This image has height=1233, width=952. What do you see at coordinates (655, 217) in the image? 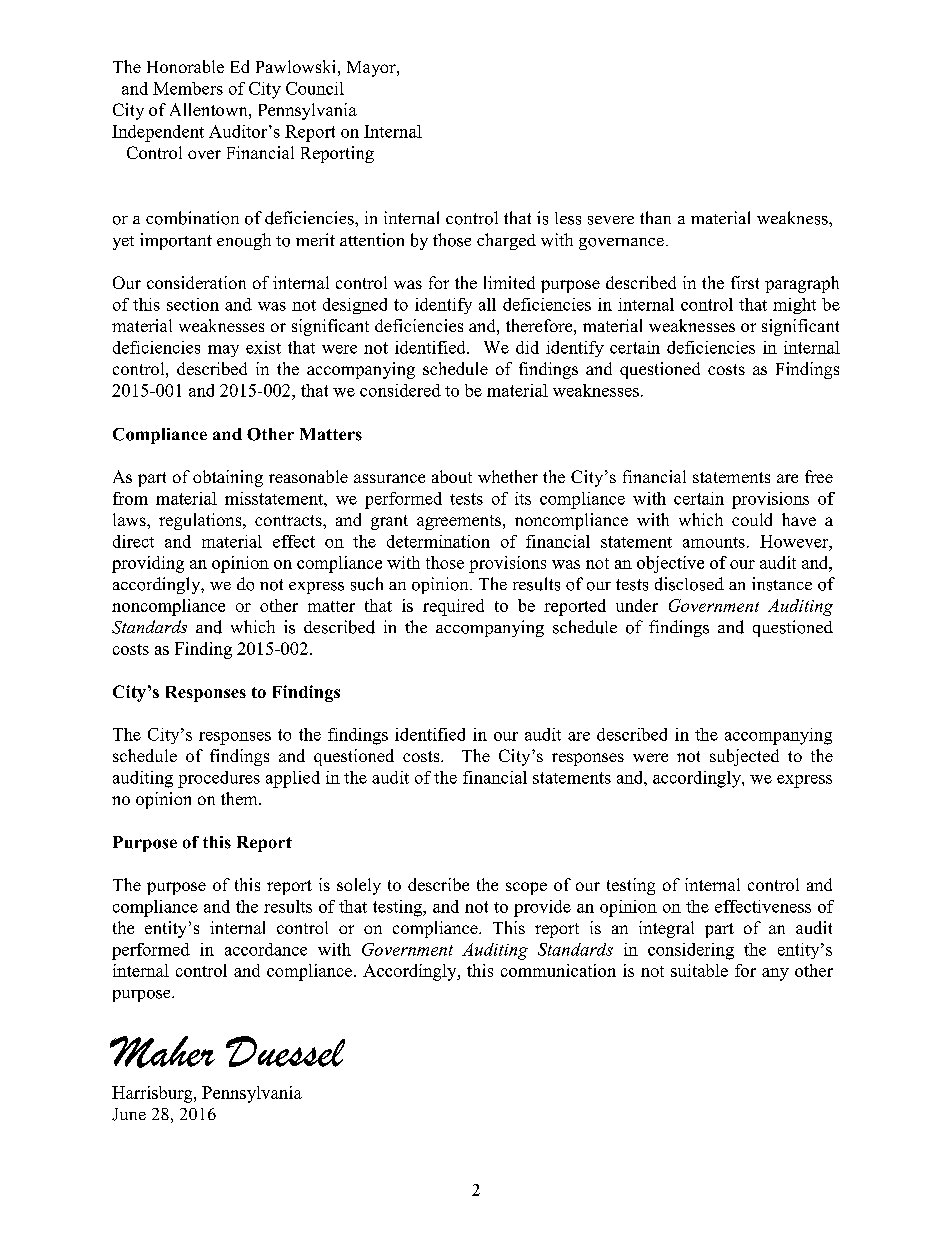
I see `than` at bounding box center [655, 217].
